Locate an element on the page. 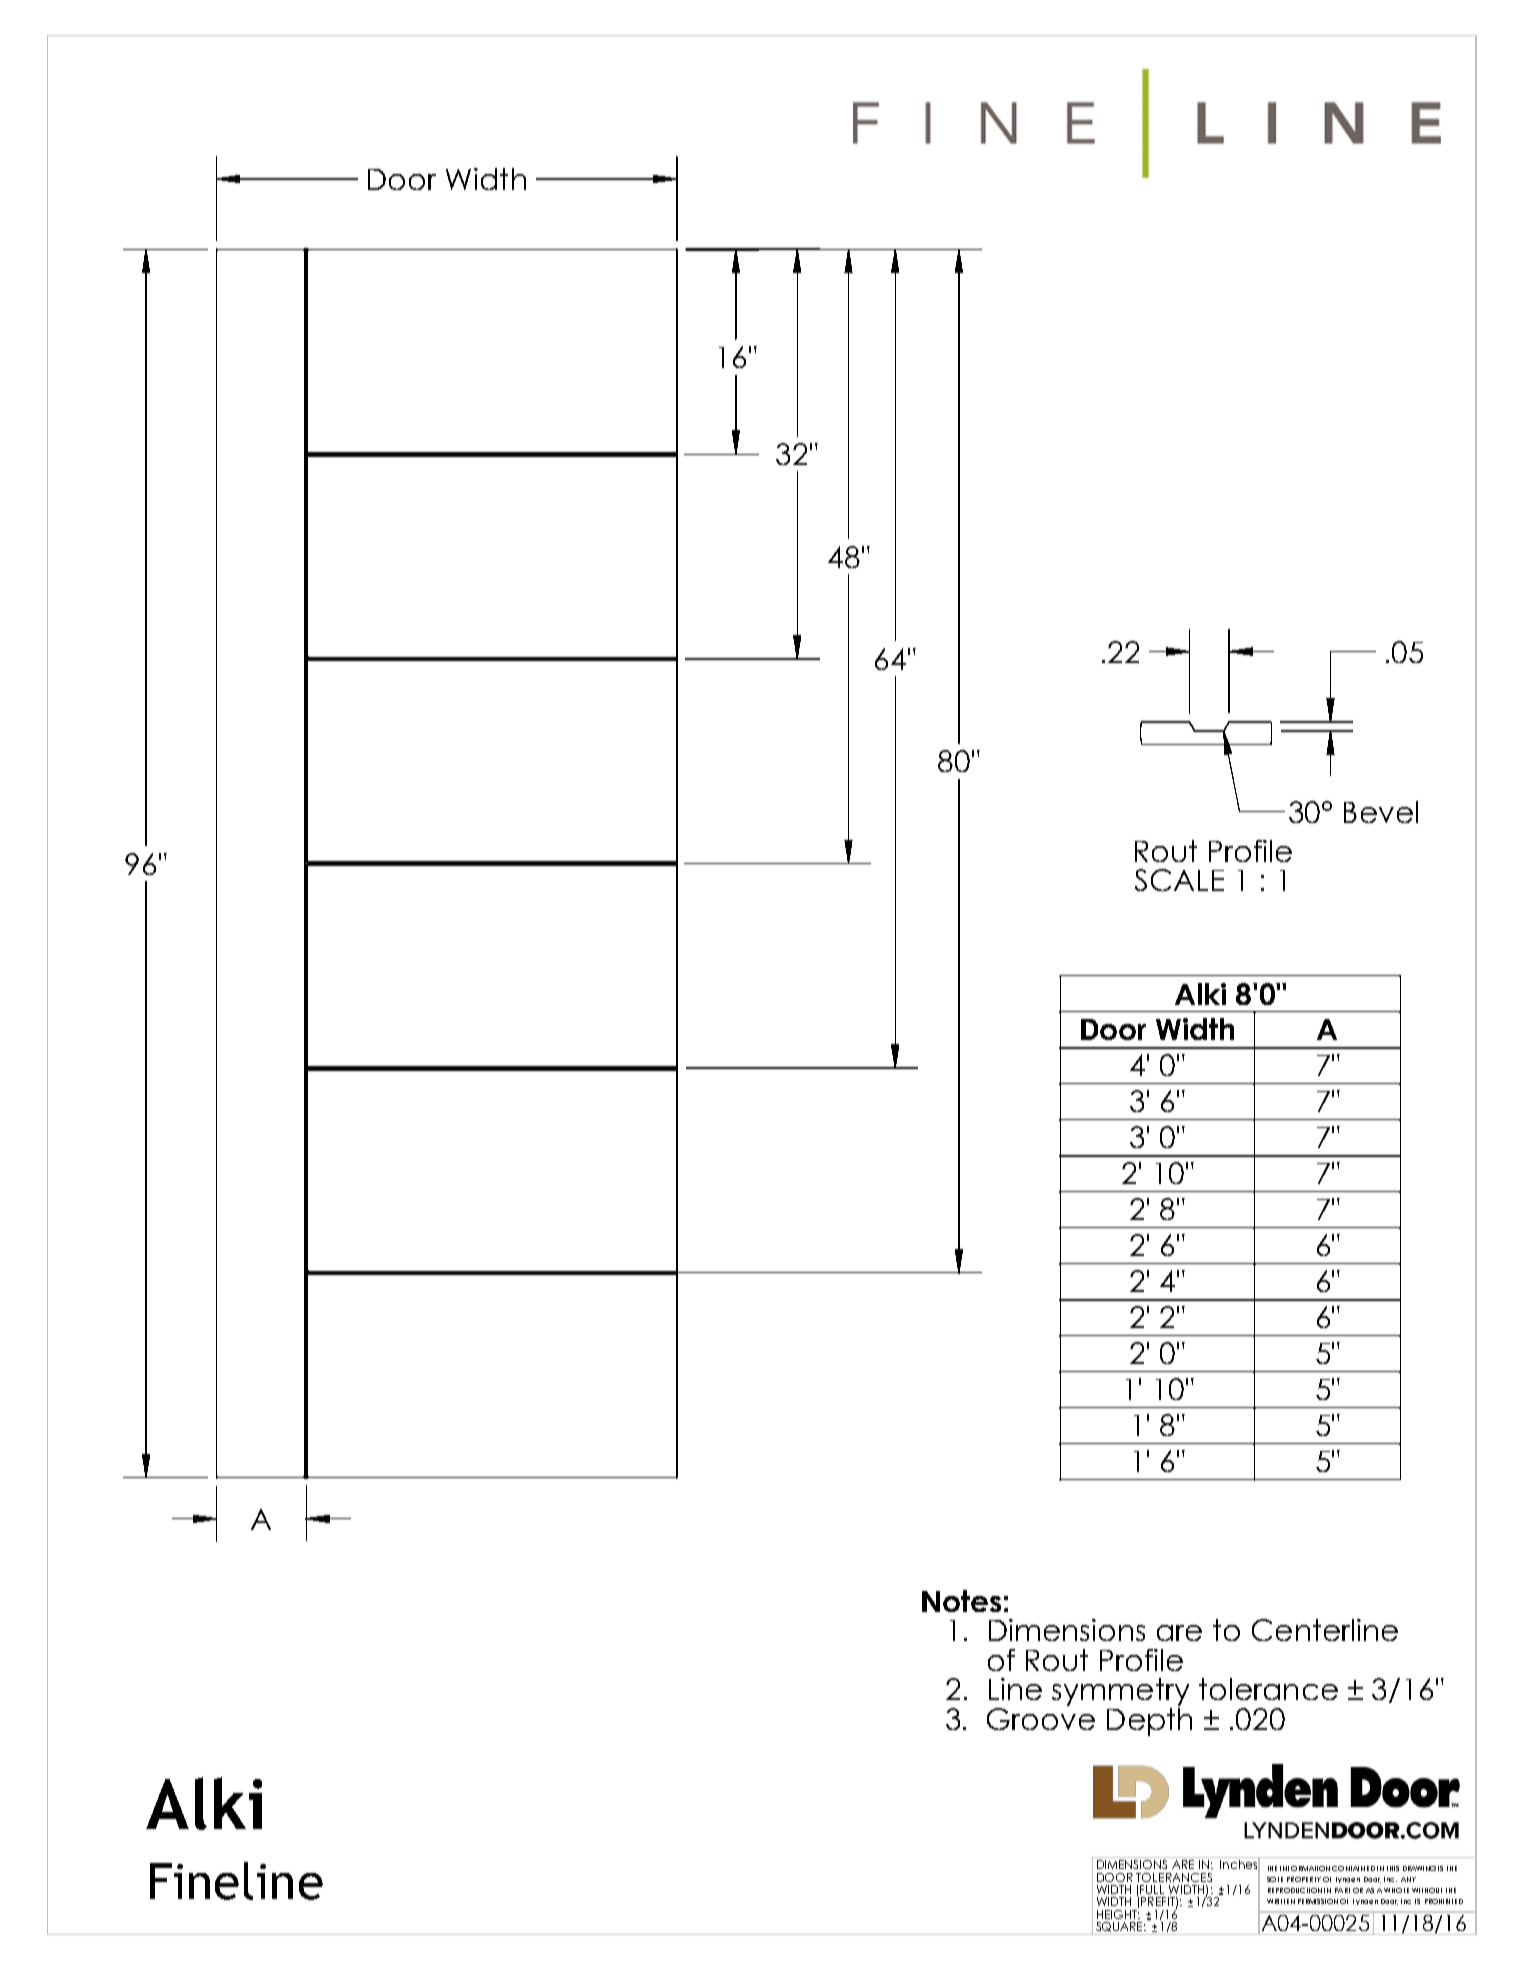 The image size is (1522, 1970). symmetry is located at coordinates (1120, 1692).
